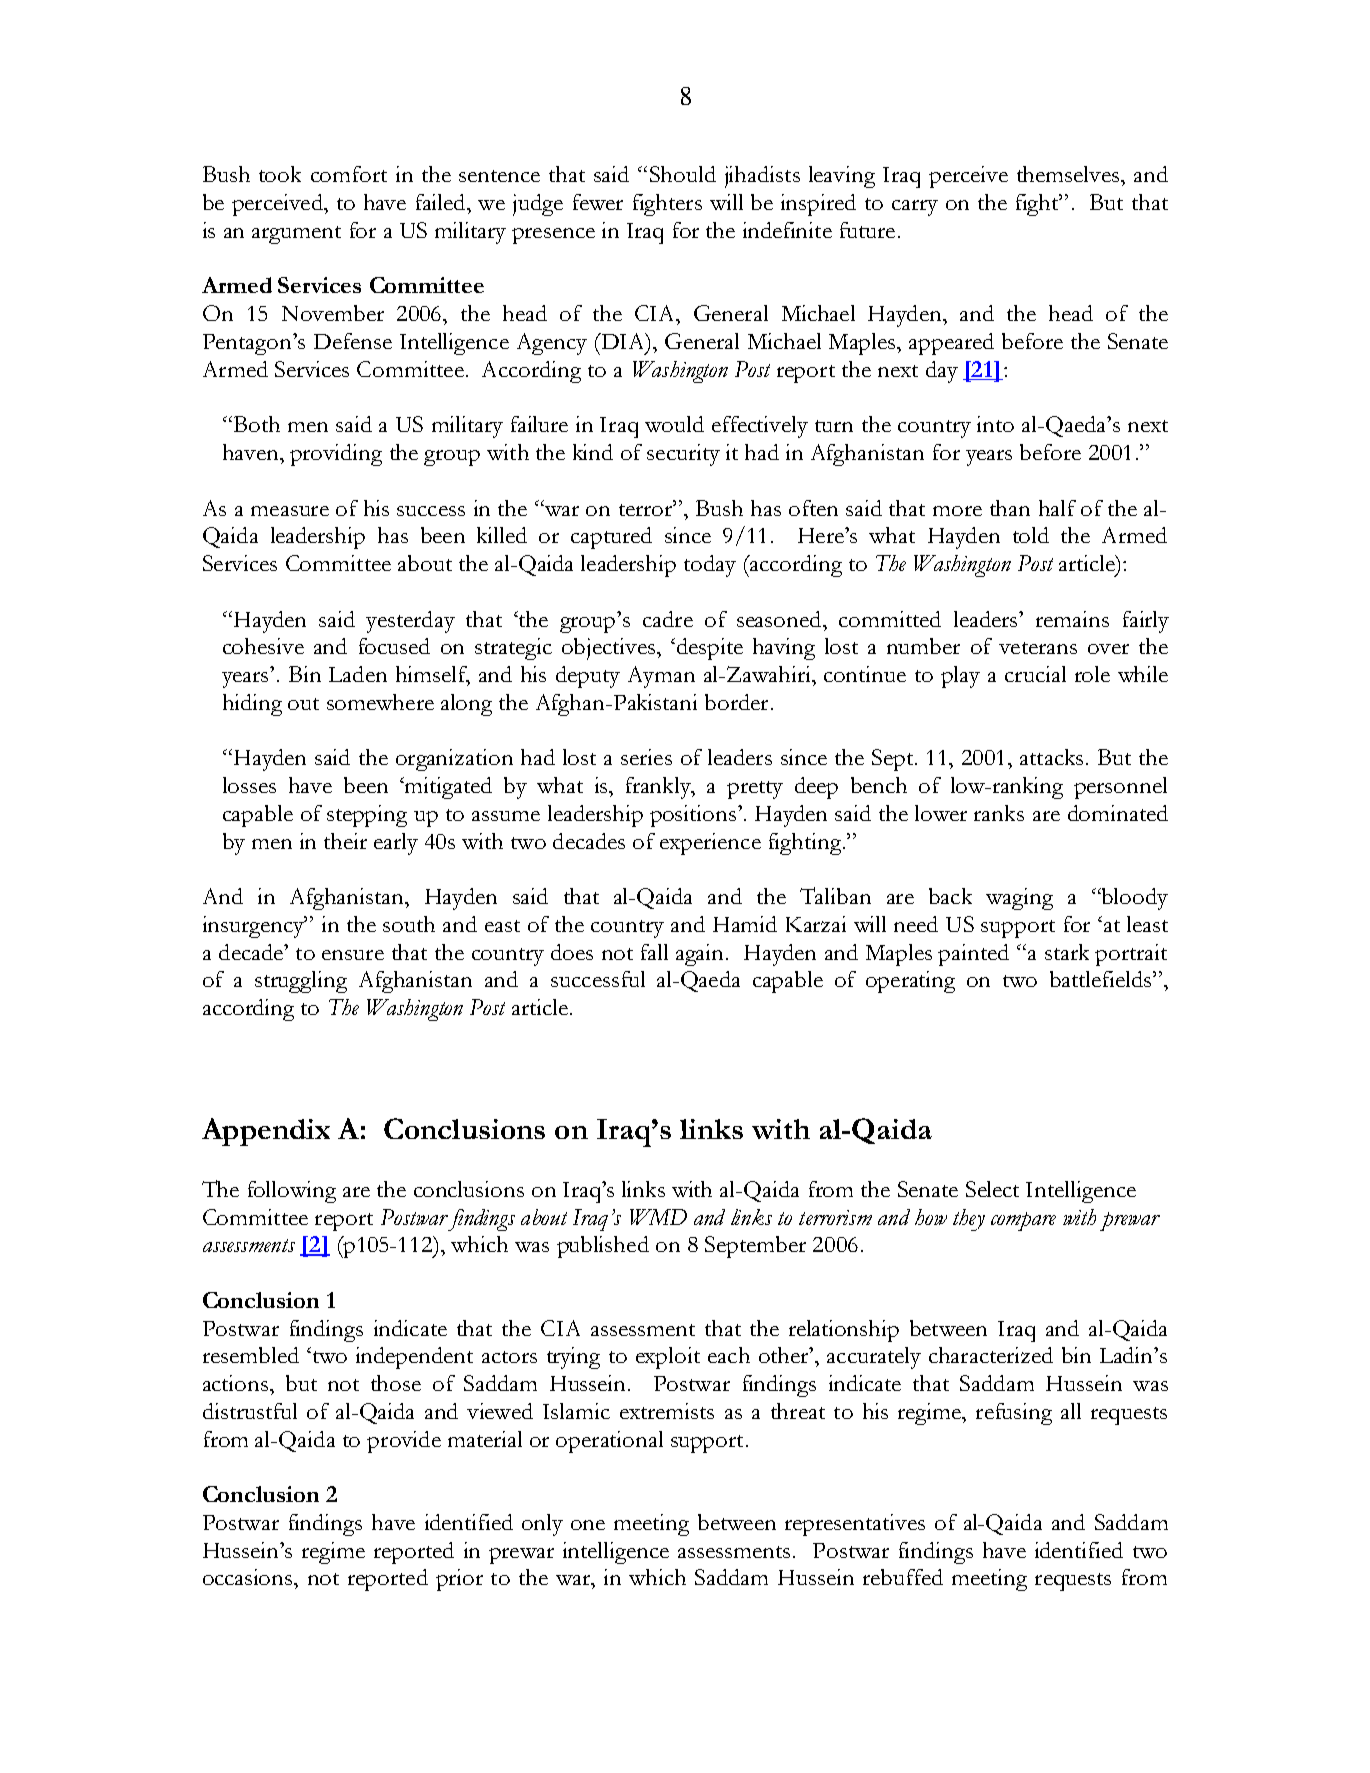 The image size is (1370, 1773). I want to click on experience, so click(710, 844).
